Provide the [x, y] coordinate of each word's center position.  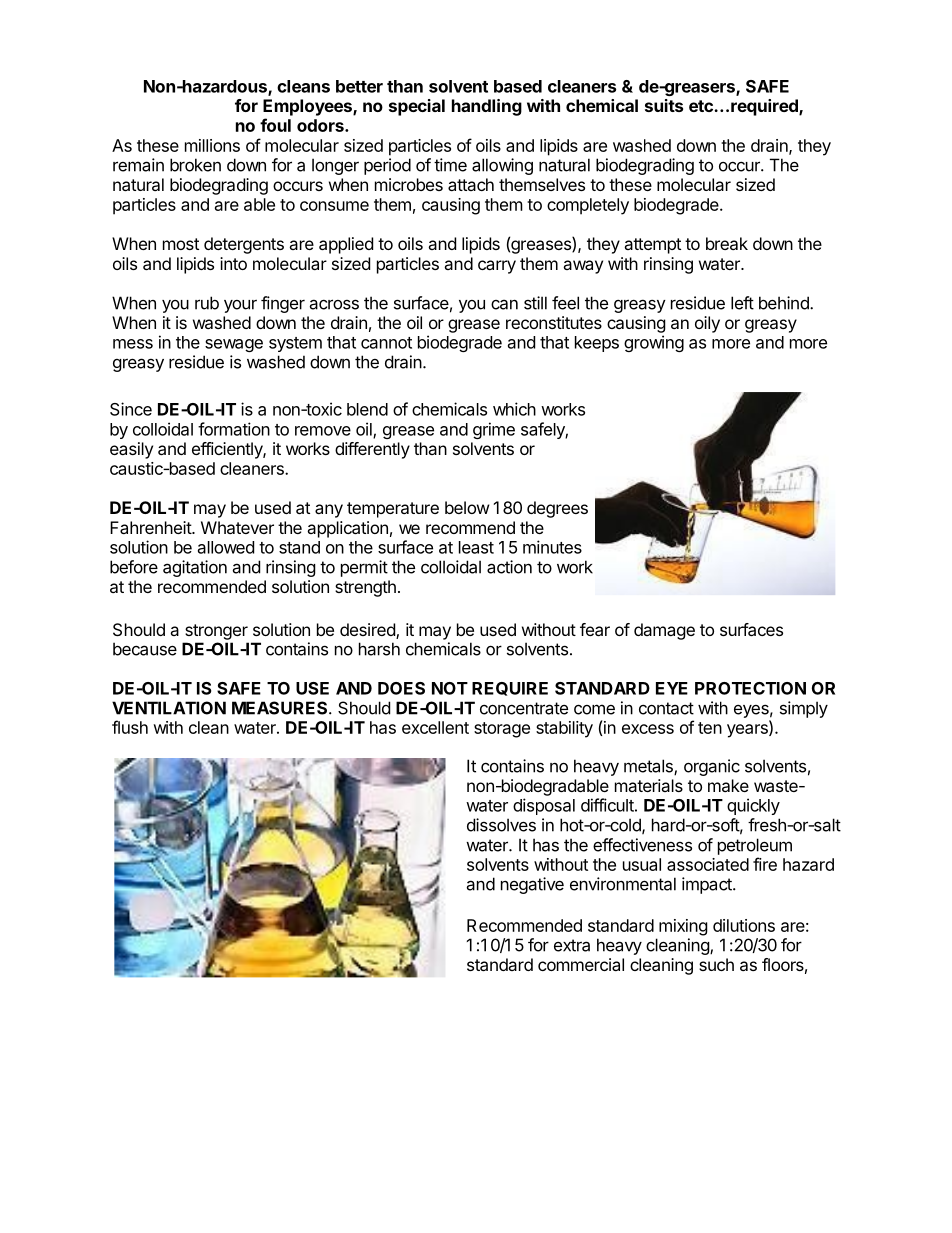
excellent [435, 727]
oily [707, 324]
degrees [557, 509]
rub [207, 303]
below [467, 507]
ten [710, 728]
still [535, 303]
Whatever [237, 527]
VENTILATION [169, 708]
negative [532, 885]
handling [487, 107]
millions [212, 145]
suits [664, 105]
